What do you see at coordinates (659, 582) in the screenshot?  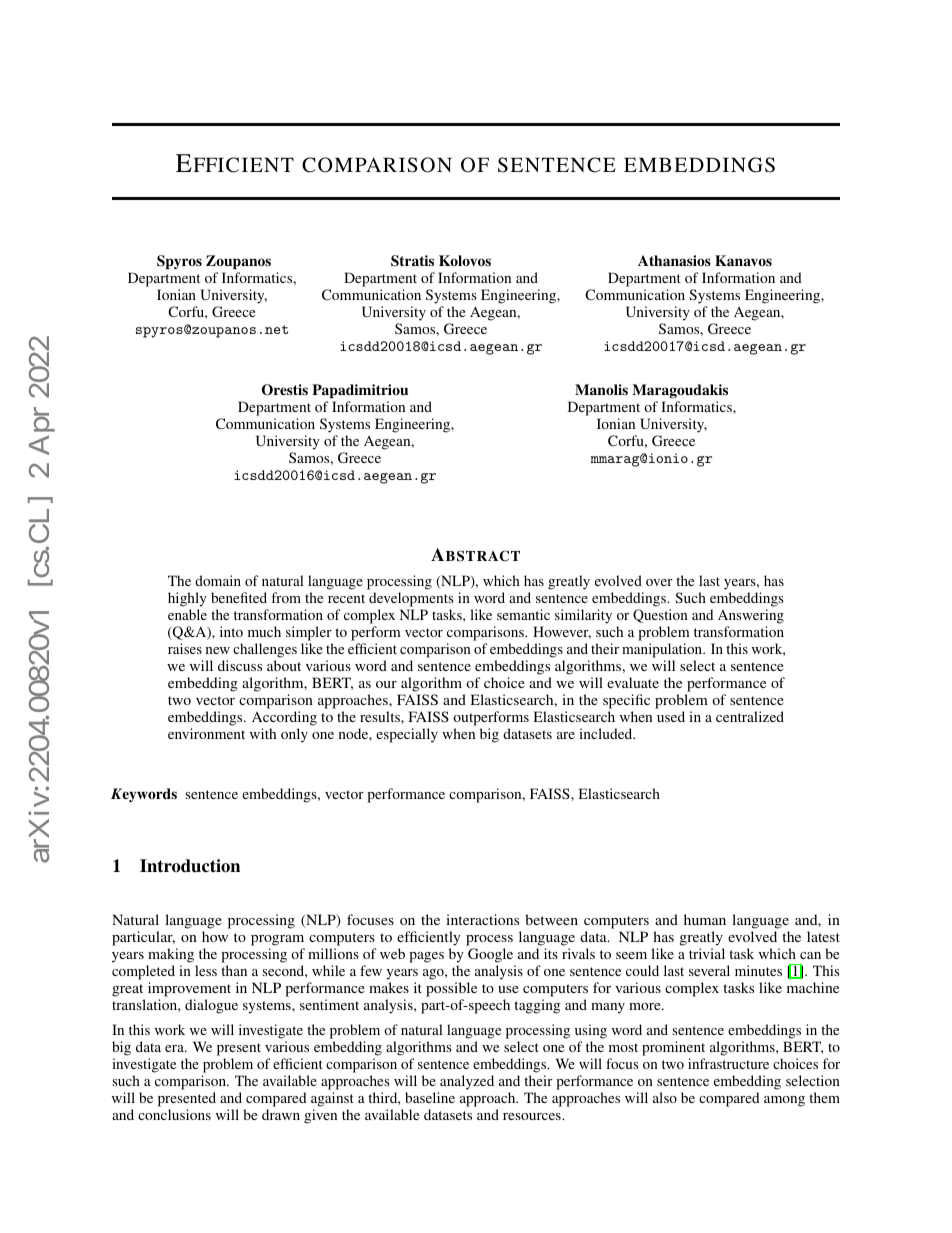 I see `over` at bounding box center [659, 582].
